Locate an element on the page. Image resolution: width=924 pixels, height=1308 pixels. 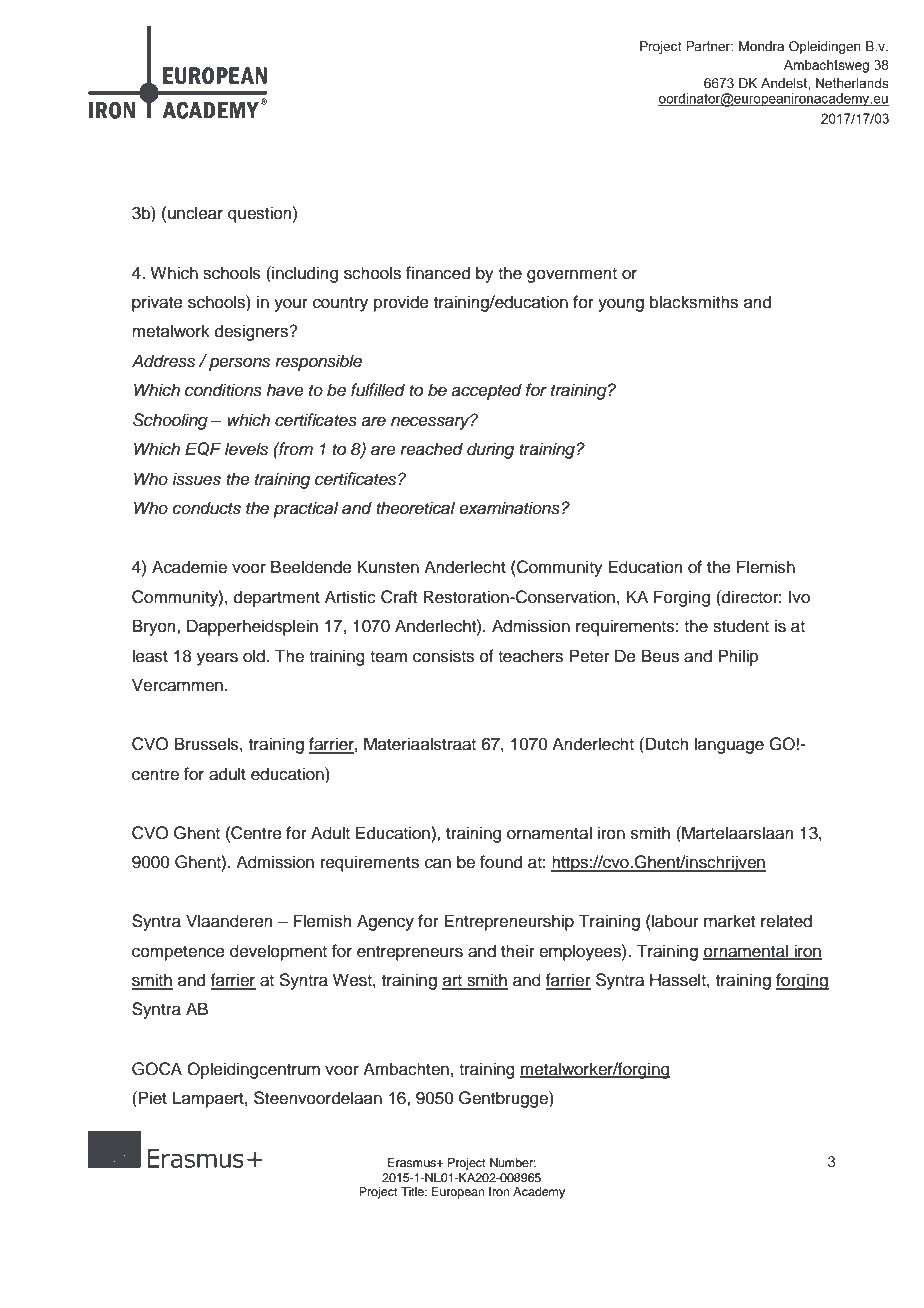
financed is located at coordinates (438, 273).
